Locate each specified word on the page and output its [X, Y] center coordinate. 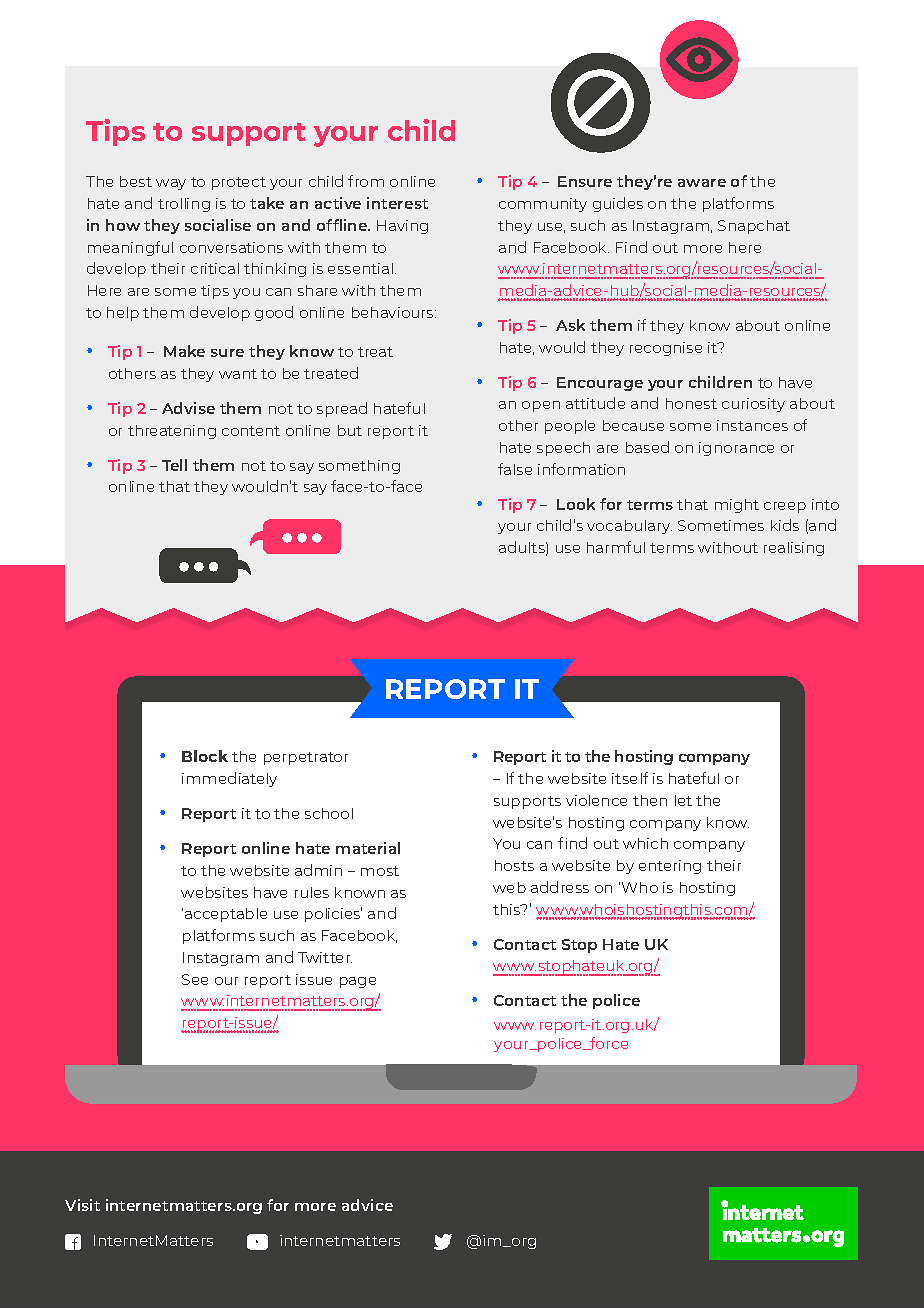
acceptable [226, 915]
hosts [514, 865]
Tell [174, 465]
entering [670, 867]
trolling [184, 205]
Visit [82, 1205]
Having [402, 227]
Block [205, 756]
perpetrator [306, 758]
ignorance [736, 449]
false [515, 469]
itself [630, 778]
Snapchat [754, 227]
